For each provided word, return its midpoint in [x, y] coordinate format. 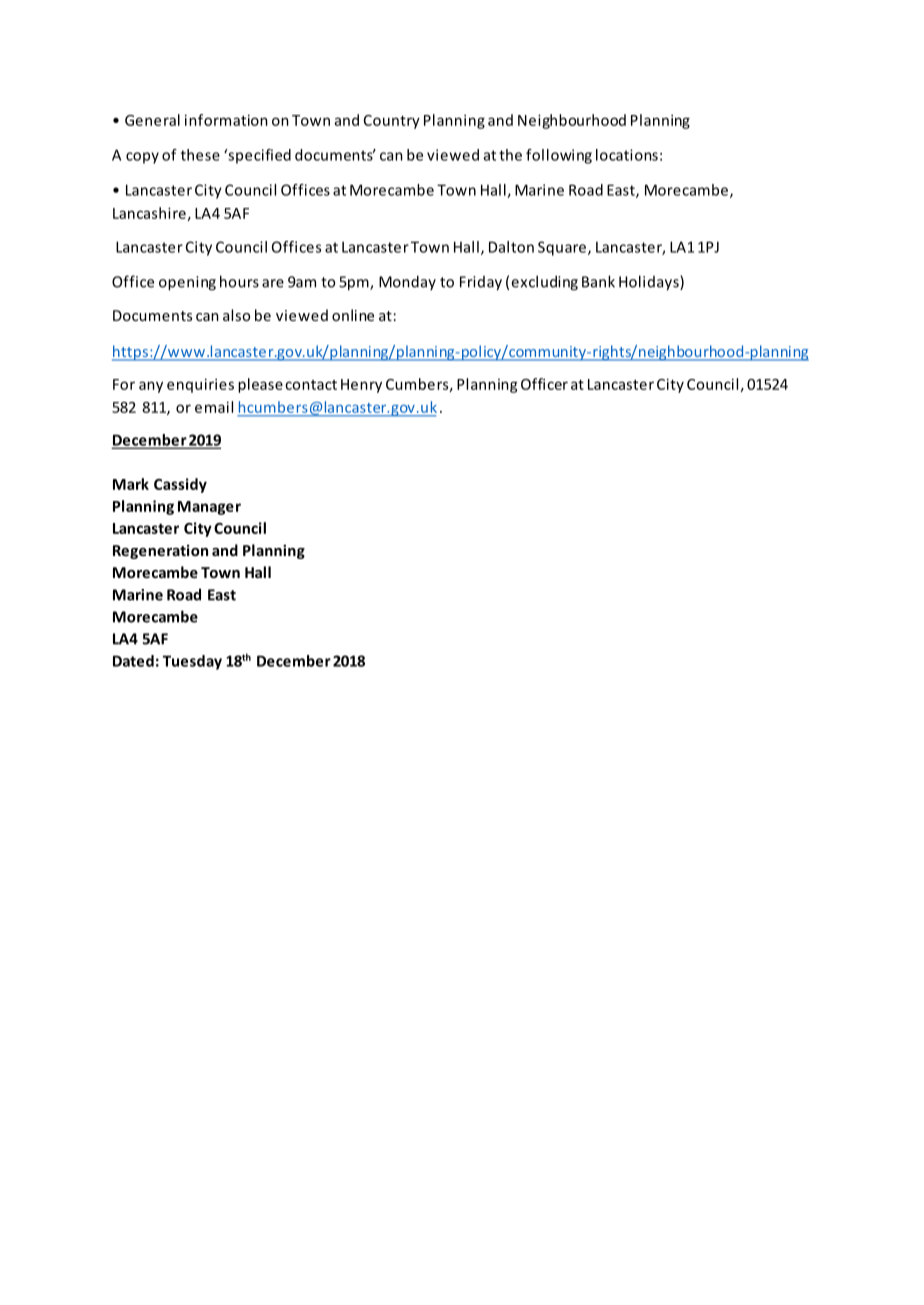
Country [392, 122]
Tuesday [192, 662]
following [559, 156]
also [236, 315]
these [200, 155]
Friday [481, 283]
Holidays [650, 283]
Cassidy [180, 485]
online [353, 315]
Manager [209, 508]
